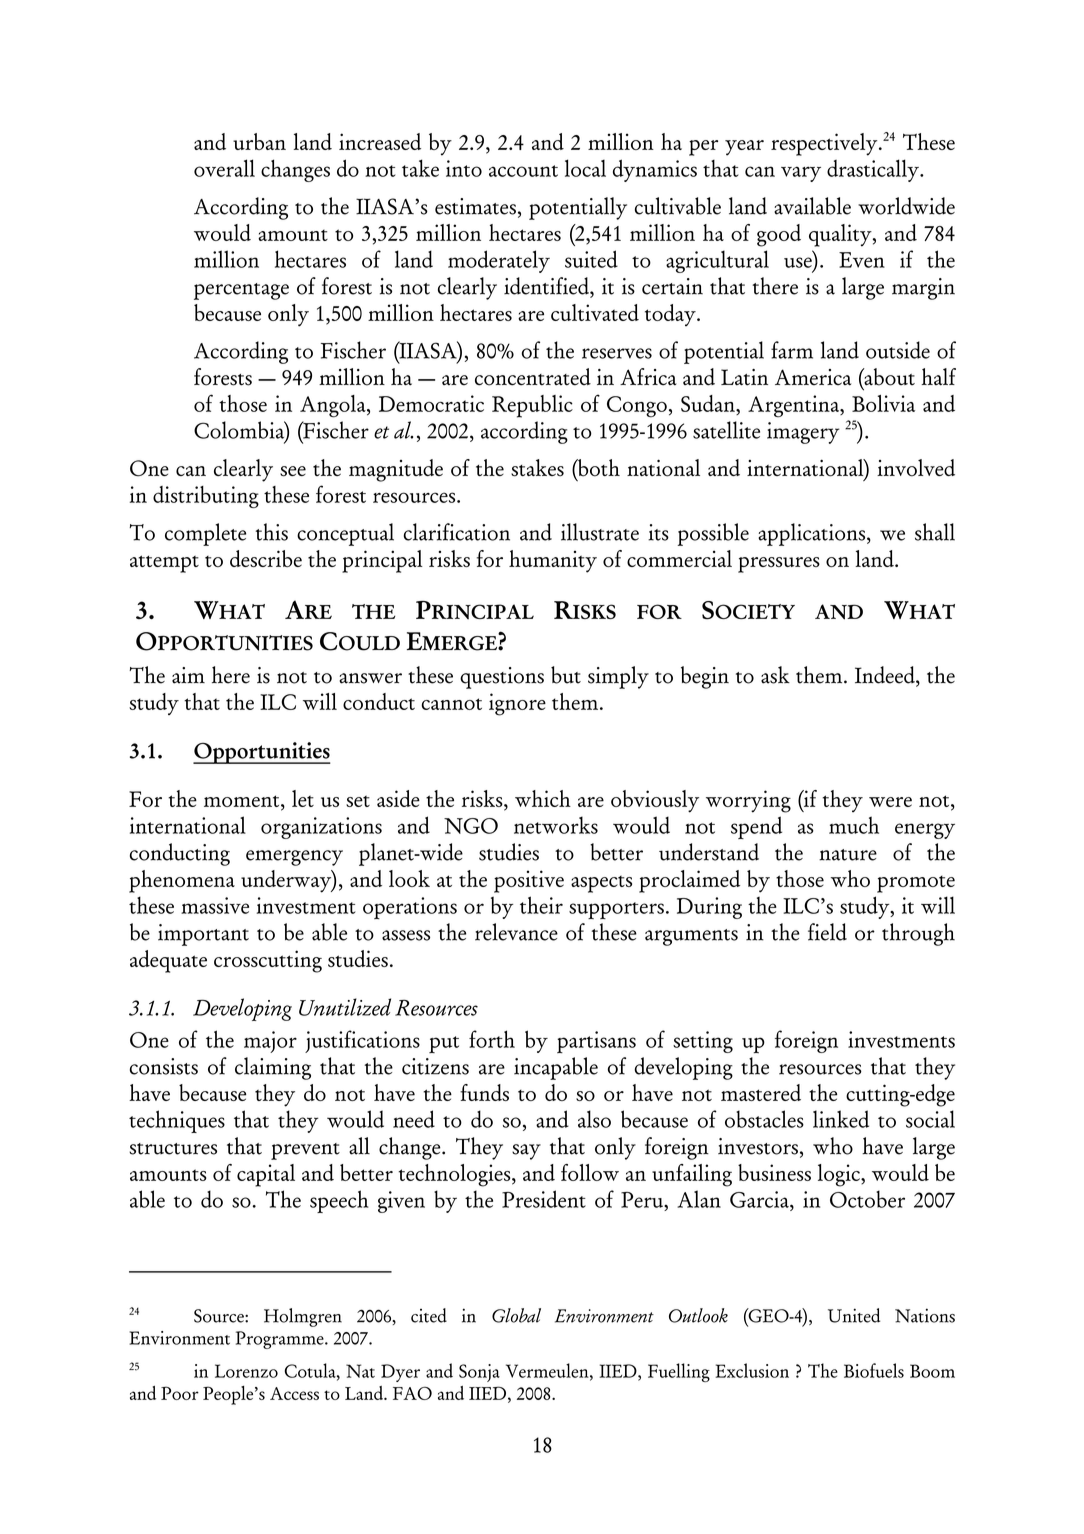 The width and height of the document is (1084, 1534). What do you see at coordinates (516, 1315) in the document?
I see `Global` at bounding box center [516, 1315].
